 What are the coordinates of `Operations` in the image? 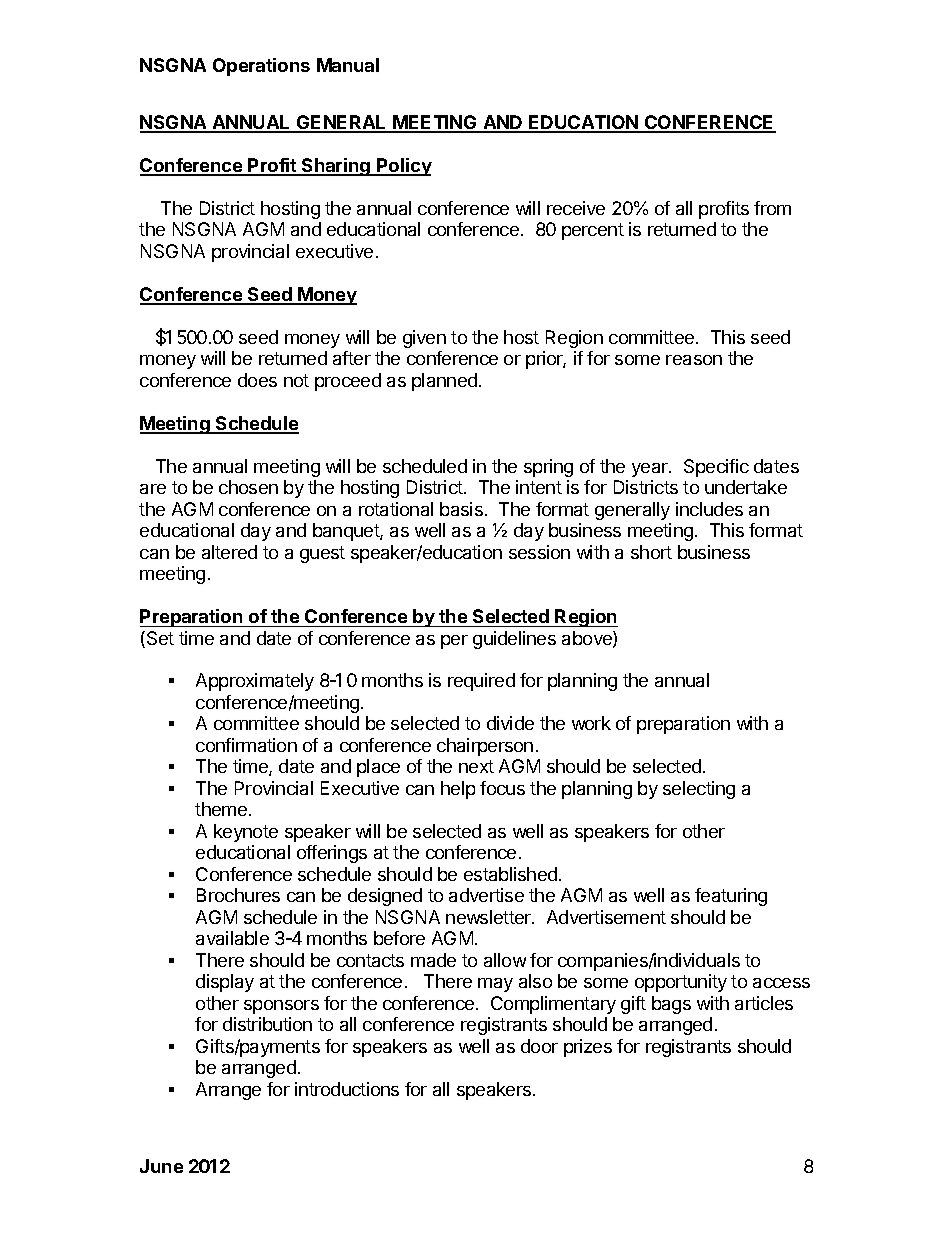 It's located at (261, 67).
